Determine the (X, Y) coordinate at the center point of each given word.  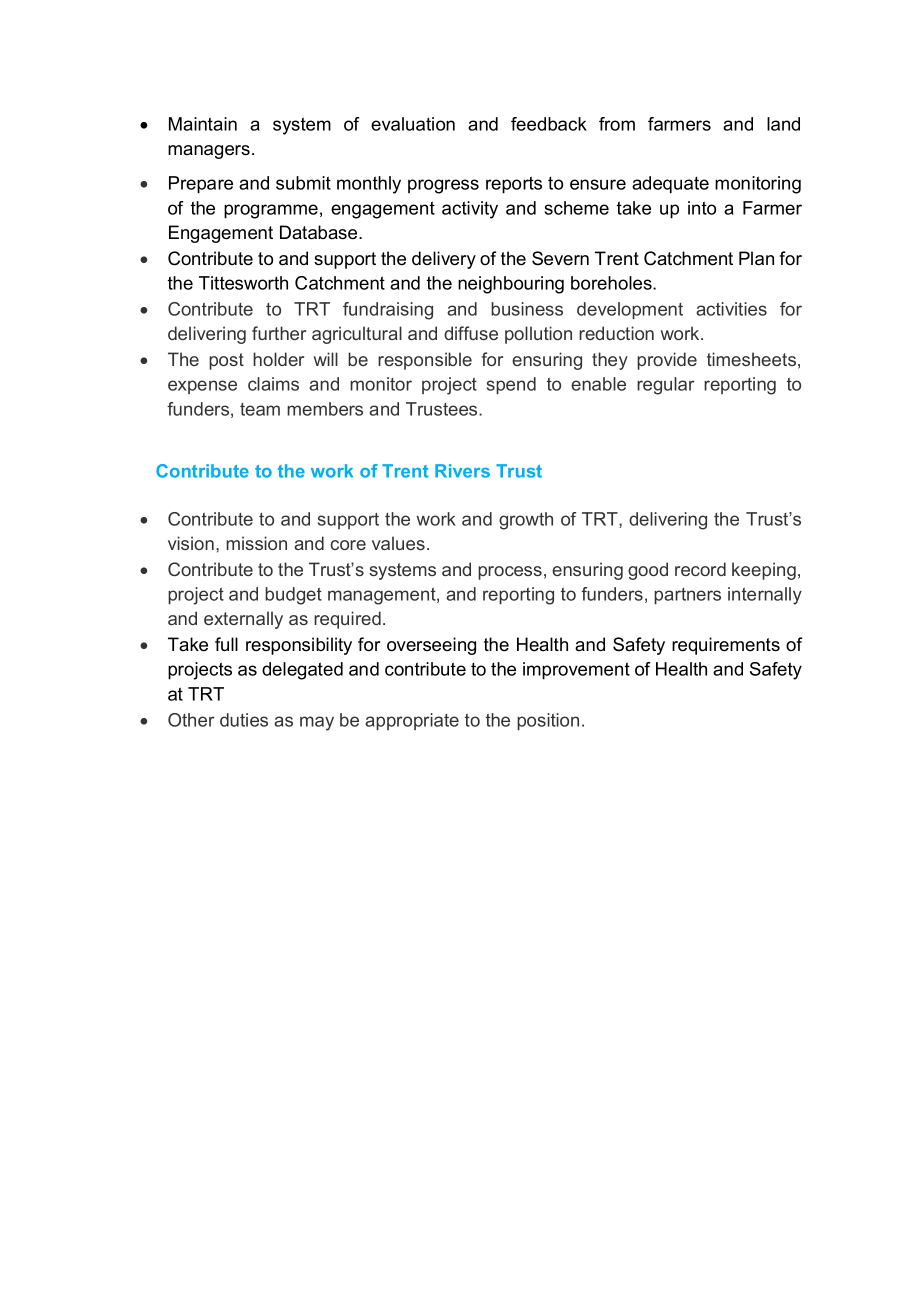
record (700, 569)
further (279, 333)
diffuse (471, 333)
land (783, 124)
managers (209, 152)
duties (244, 720)
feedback (549, 124)
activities (731, 309)
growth (526, 521)
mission (256, 543)
